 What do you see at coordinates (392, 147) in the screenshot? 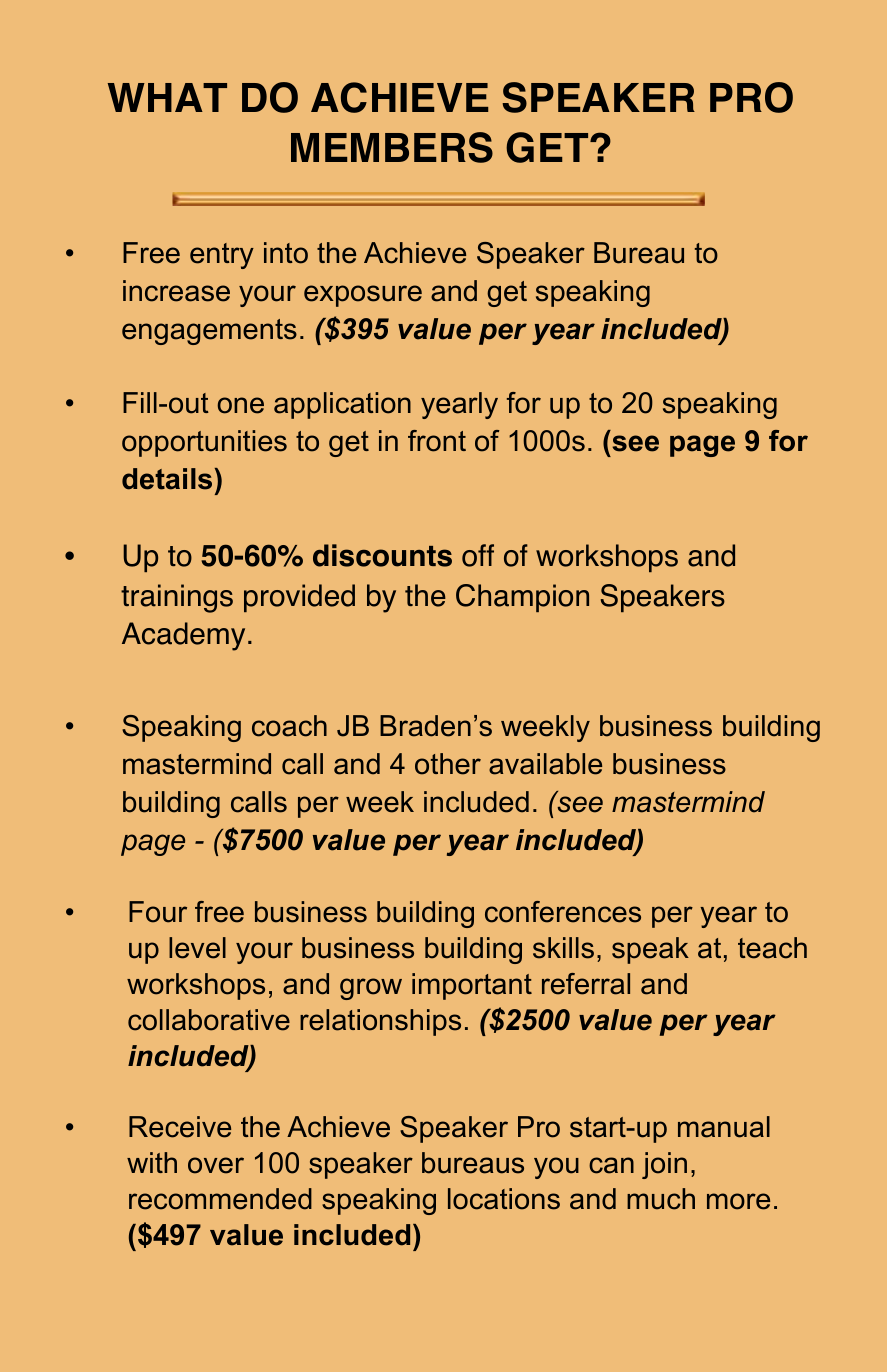
I see `MEMBERS` at bounding box center [392, 147].
